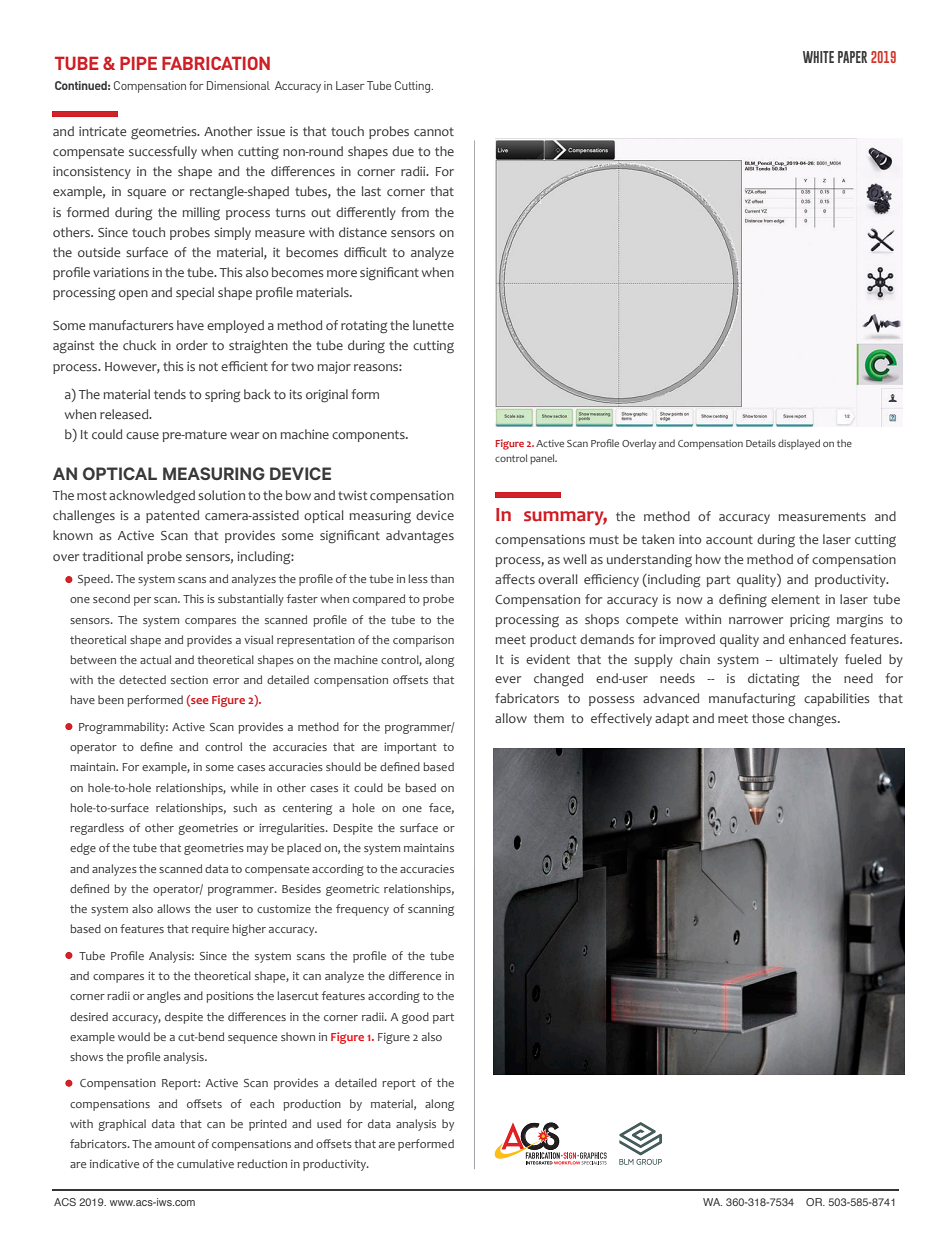  Describe the element at coordinates (142, 435) in the screenshot. I see `cause` at that location.
